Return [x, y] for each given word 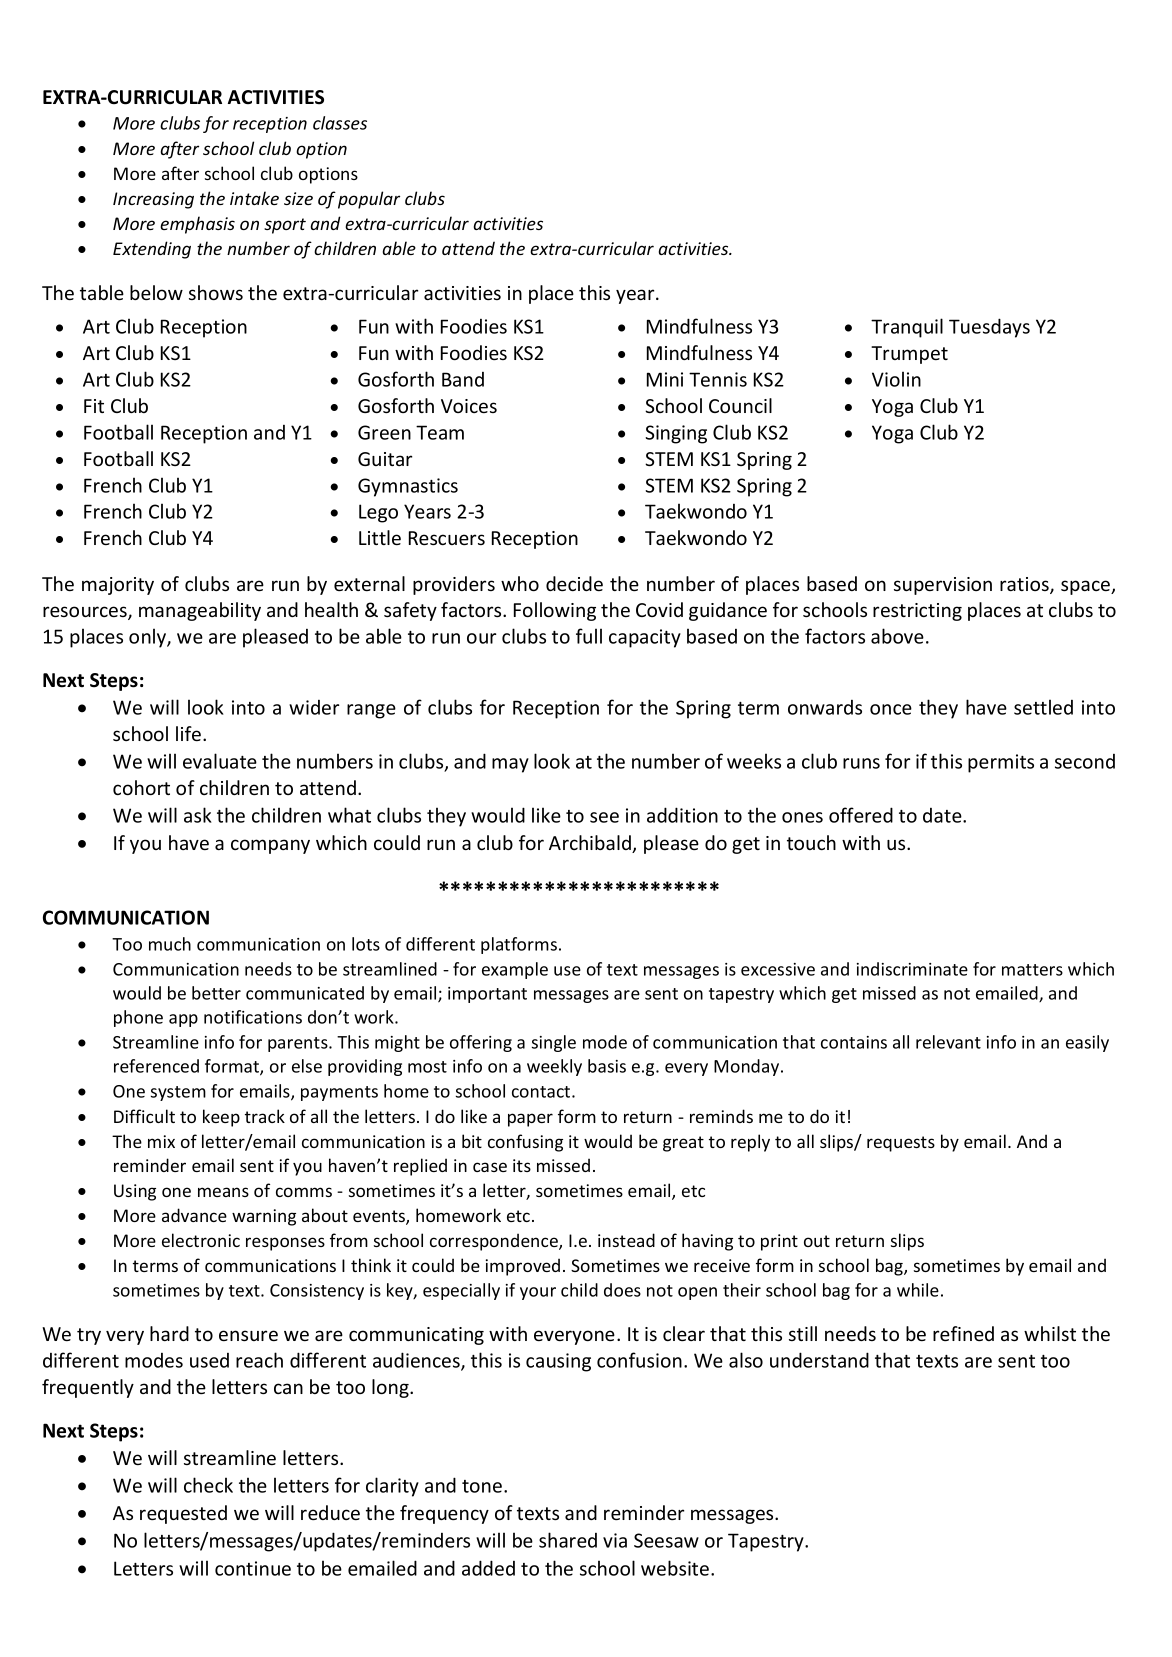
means [223, 1192]
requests [901, 1144]
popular [369, 200]
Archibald [591, 844]
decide [574, 583]
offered [861, 815]
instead [626, 1240]
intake [254, 198]
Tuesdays [989, 328]
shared [568, 1540]
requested [183, 1514]
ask [198, 815]
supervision [943, 586]
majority [118, 586]
